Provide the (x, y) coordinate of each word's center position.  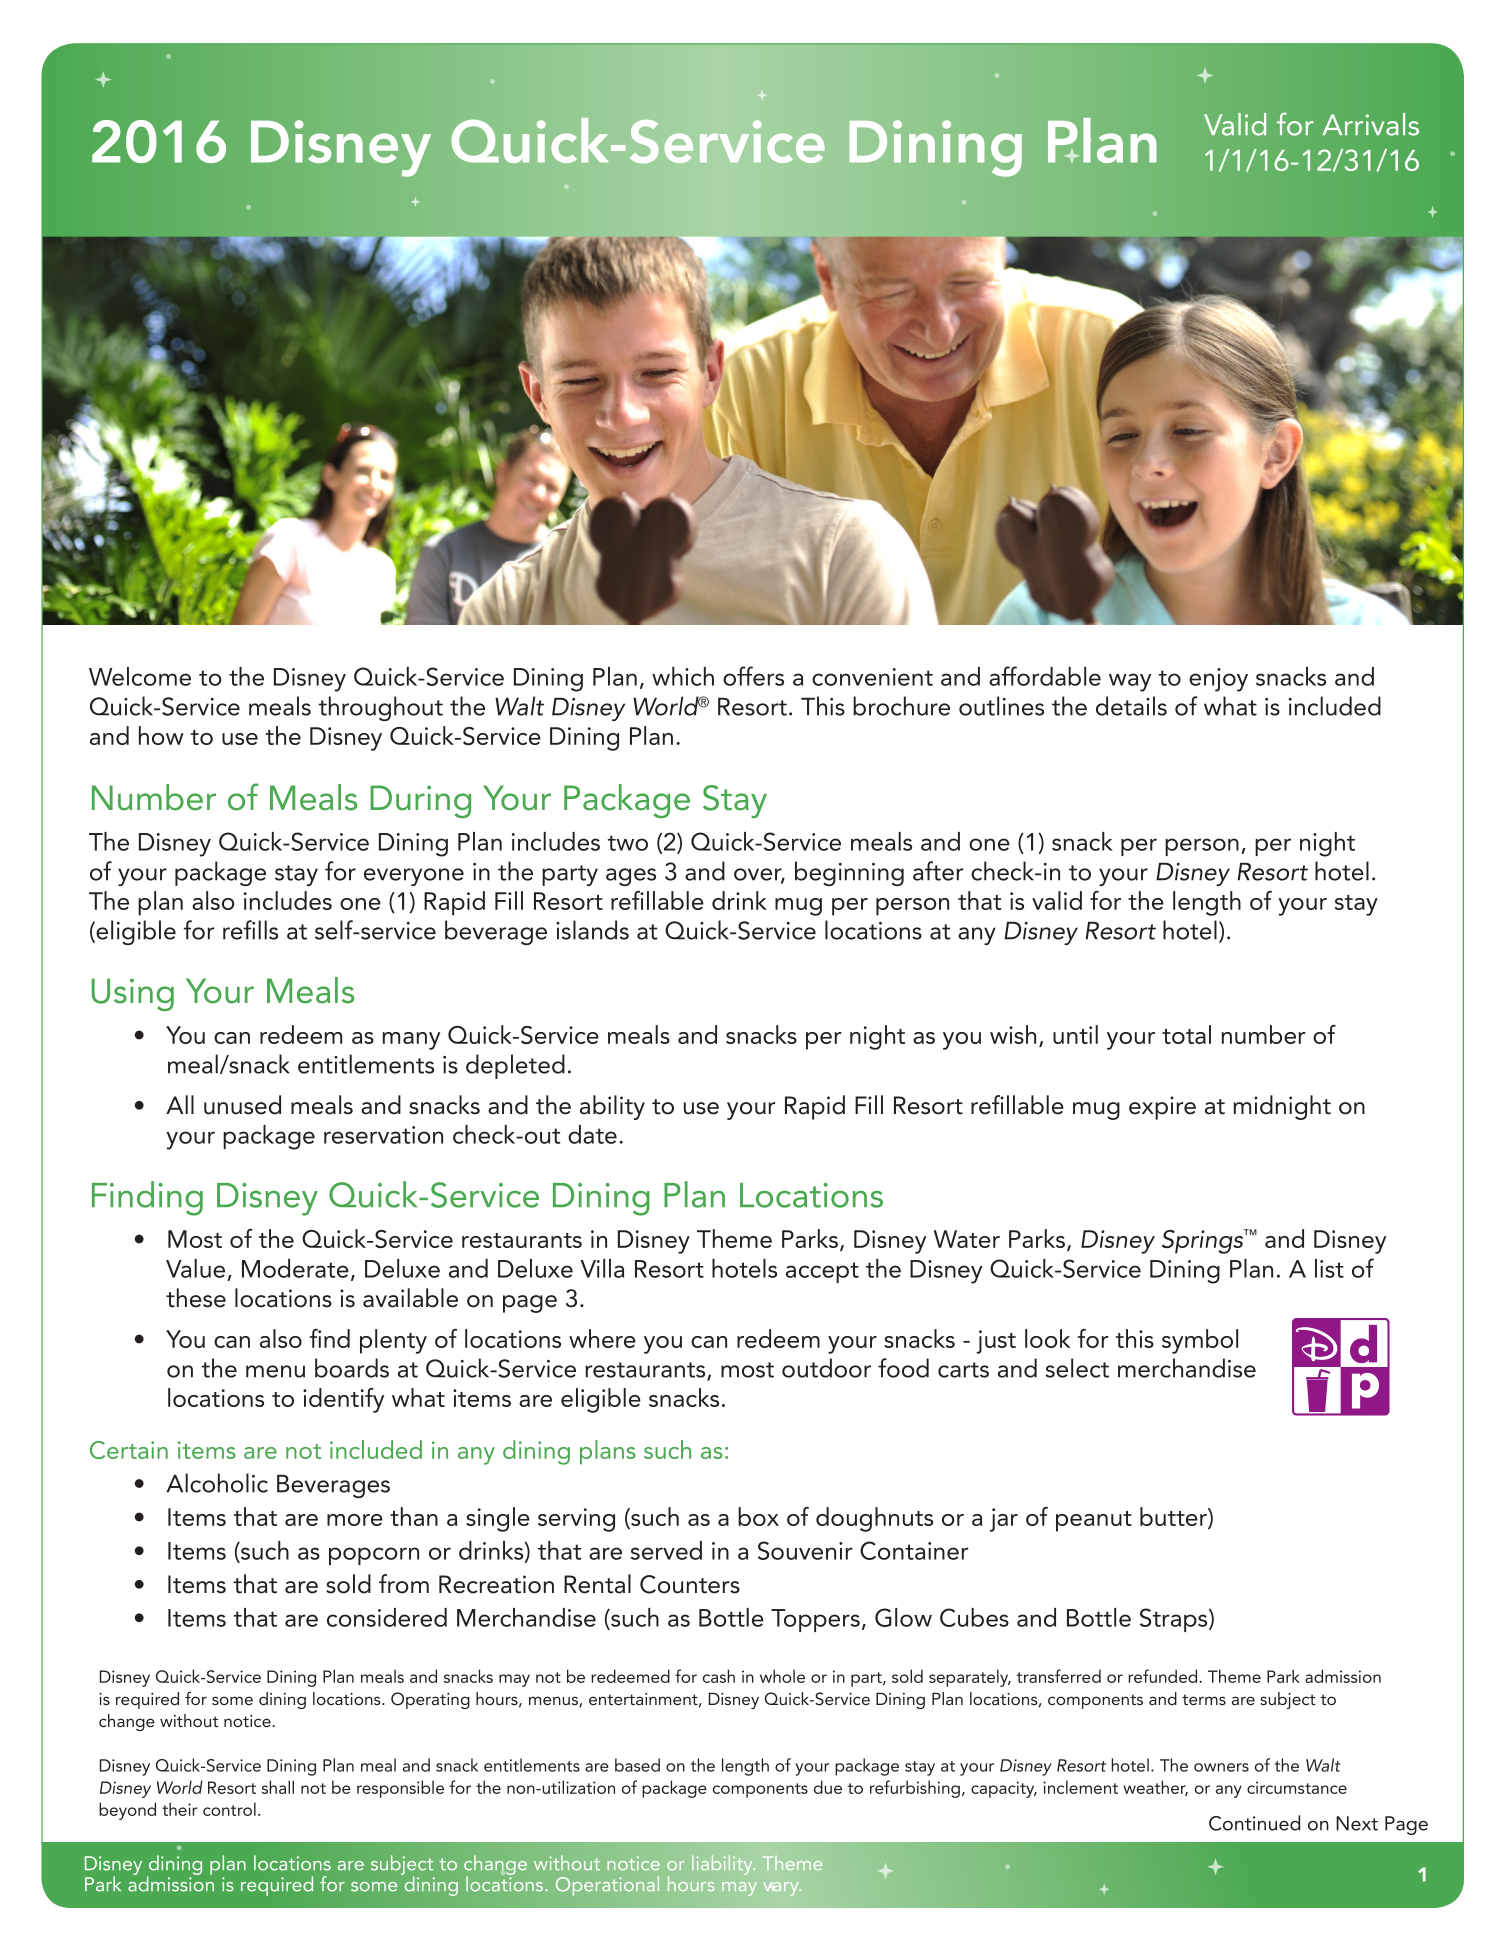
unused (242, 1105)
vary (782, 1889)
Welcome (140, 676)
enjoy (1218, 680)
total (1186, 1034)
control (229, 1809)
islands (592, 930)
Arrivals (1370, 124)
